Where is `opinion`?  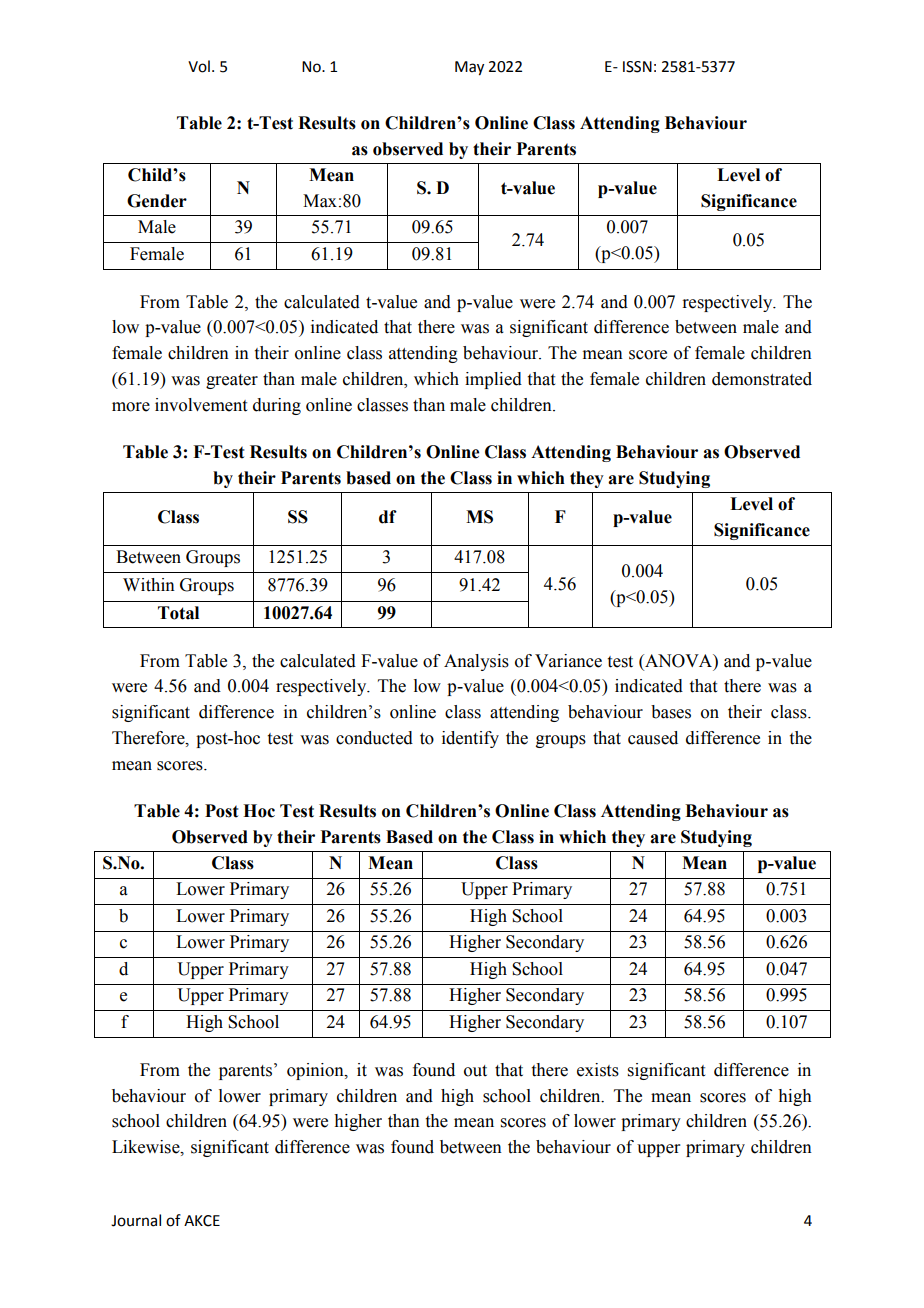
opinion is located at coordinates (316, 1071).
